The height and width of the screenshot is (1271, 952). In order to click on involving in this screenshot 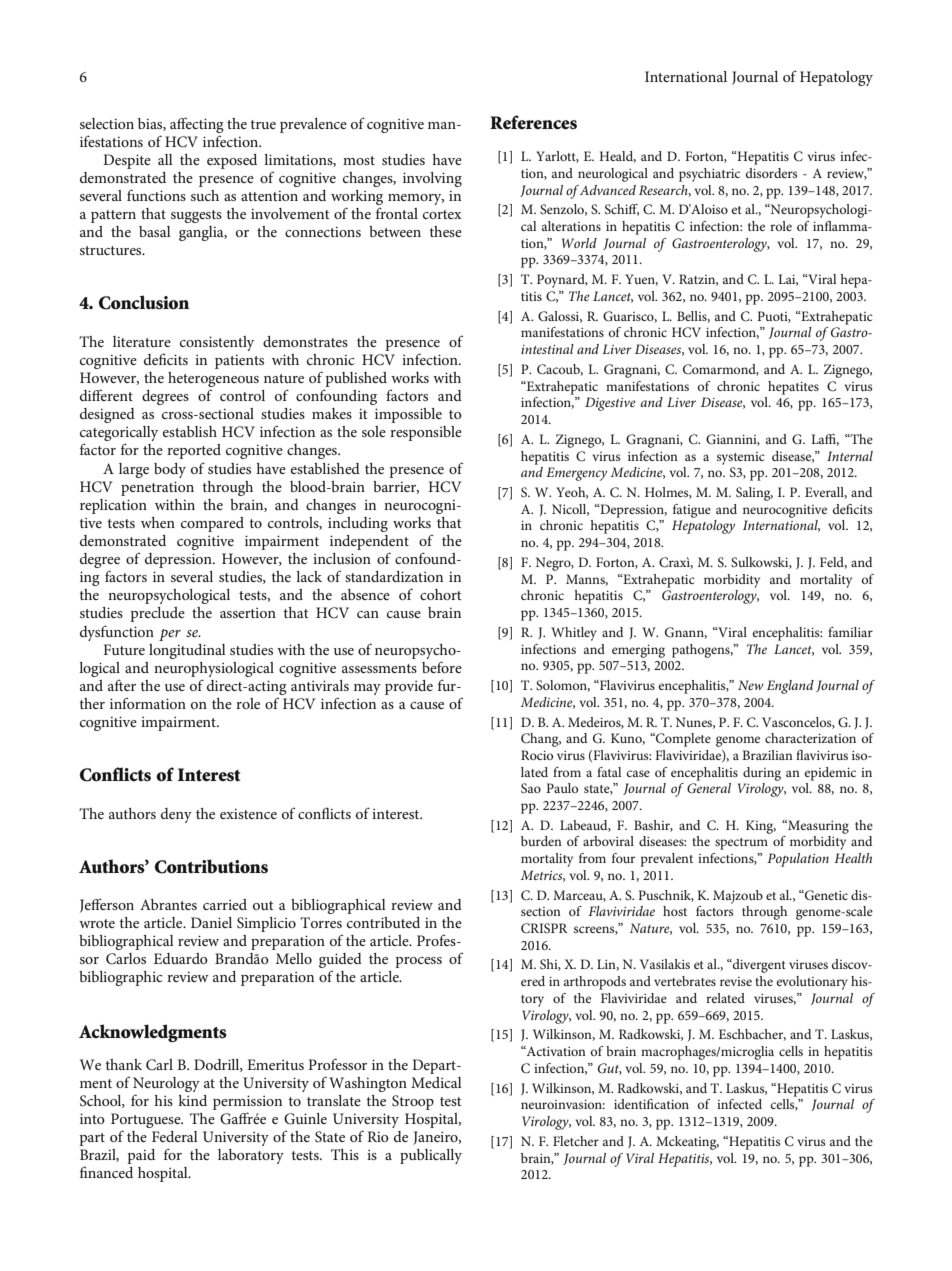, I will do `click(432, 179)`.
